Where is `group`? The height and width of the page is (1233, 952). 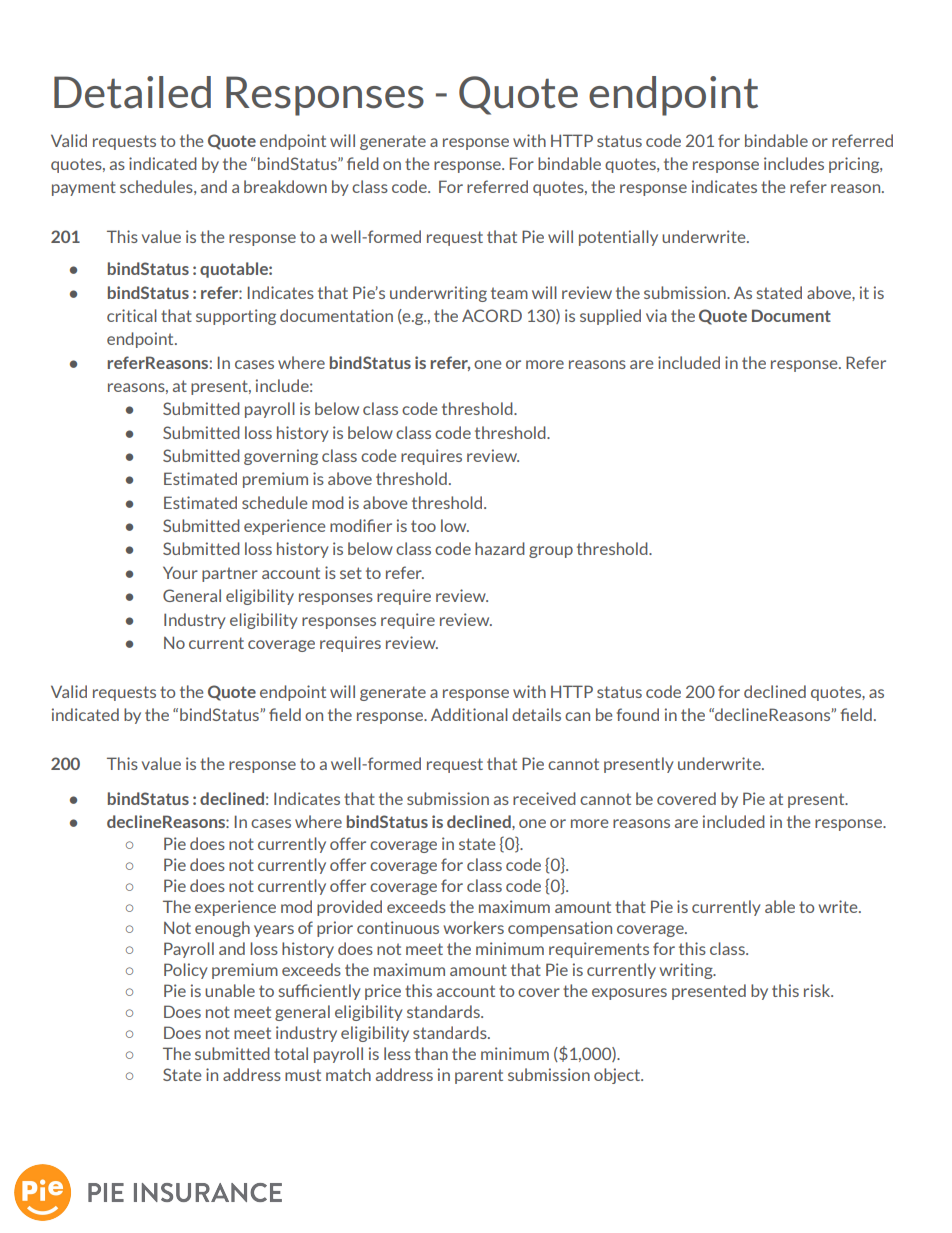
group is located at coordinates (551, 552).
